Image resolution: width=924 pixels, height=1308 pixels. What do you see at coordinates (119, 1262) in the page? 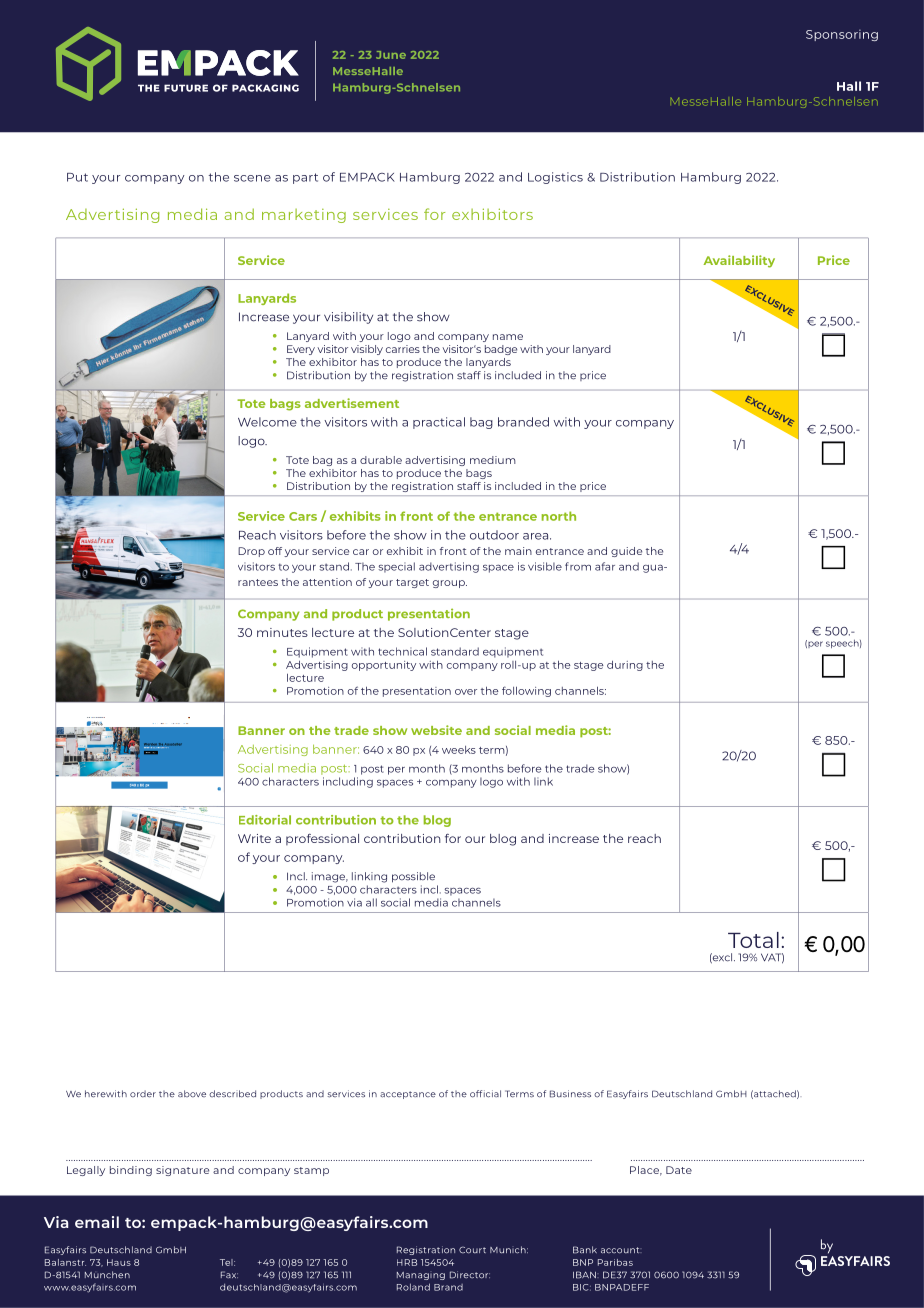
I see `Haus` at bounding box center [119, 1262].
